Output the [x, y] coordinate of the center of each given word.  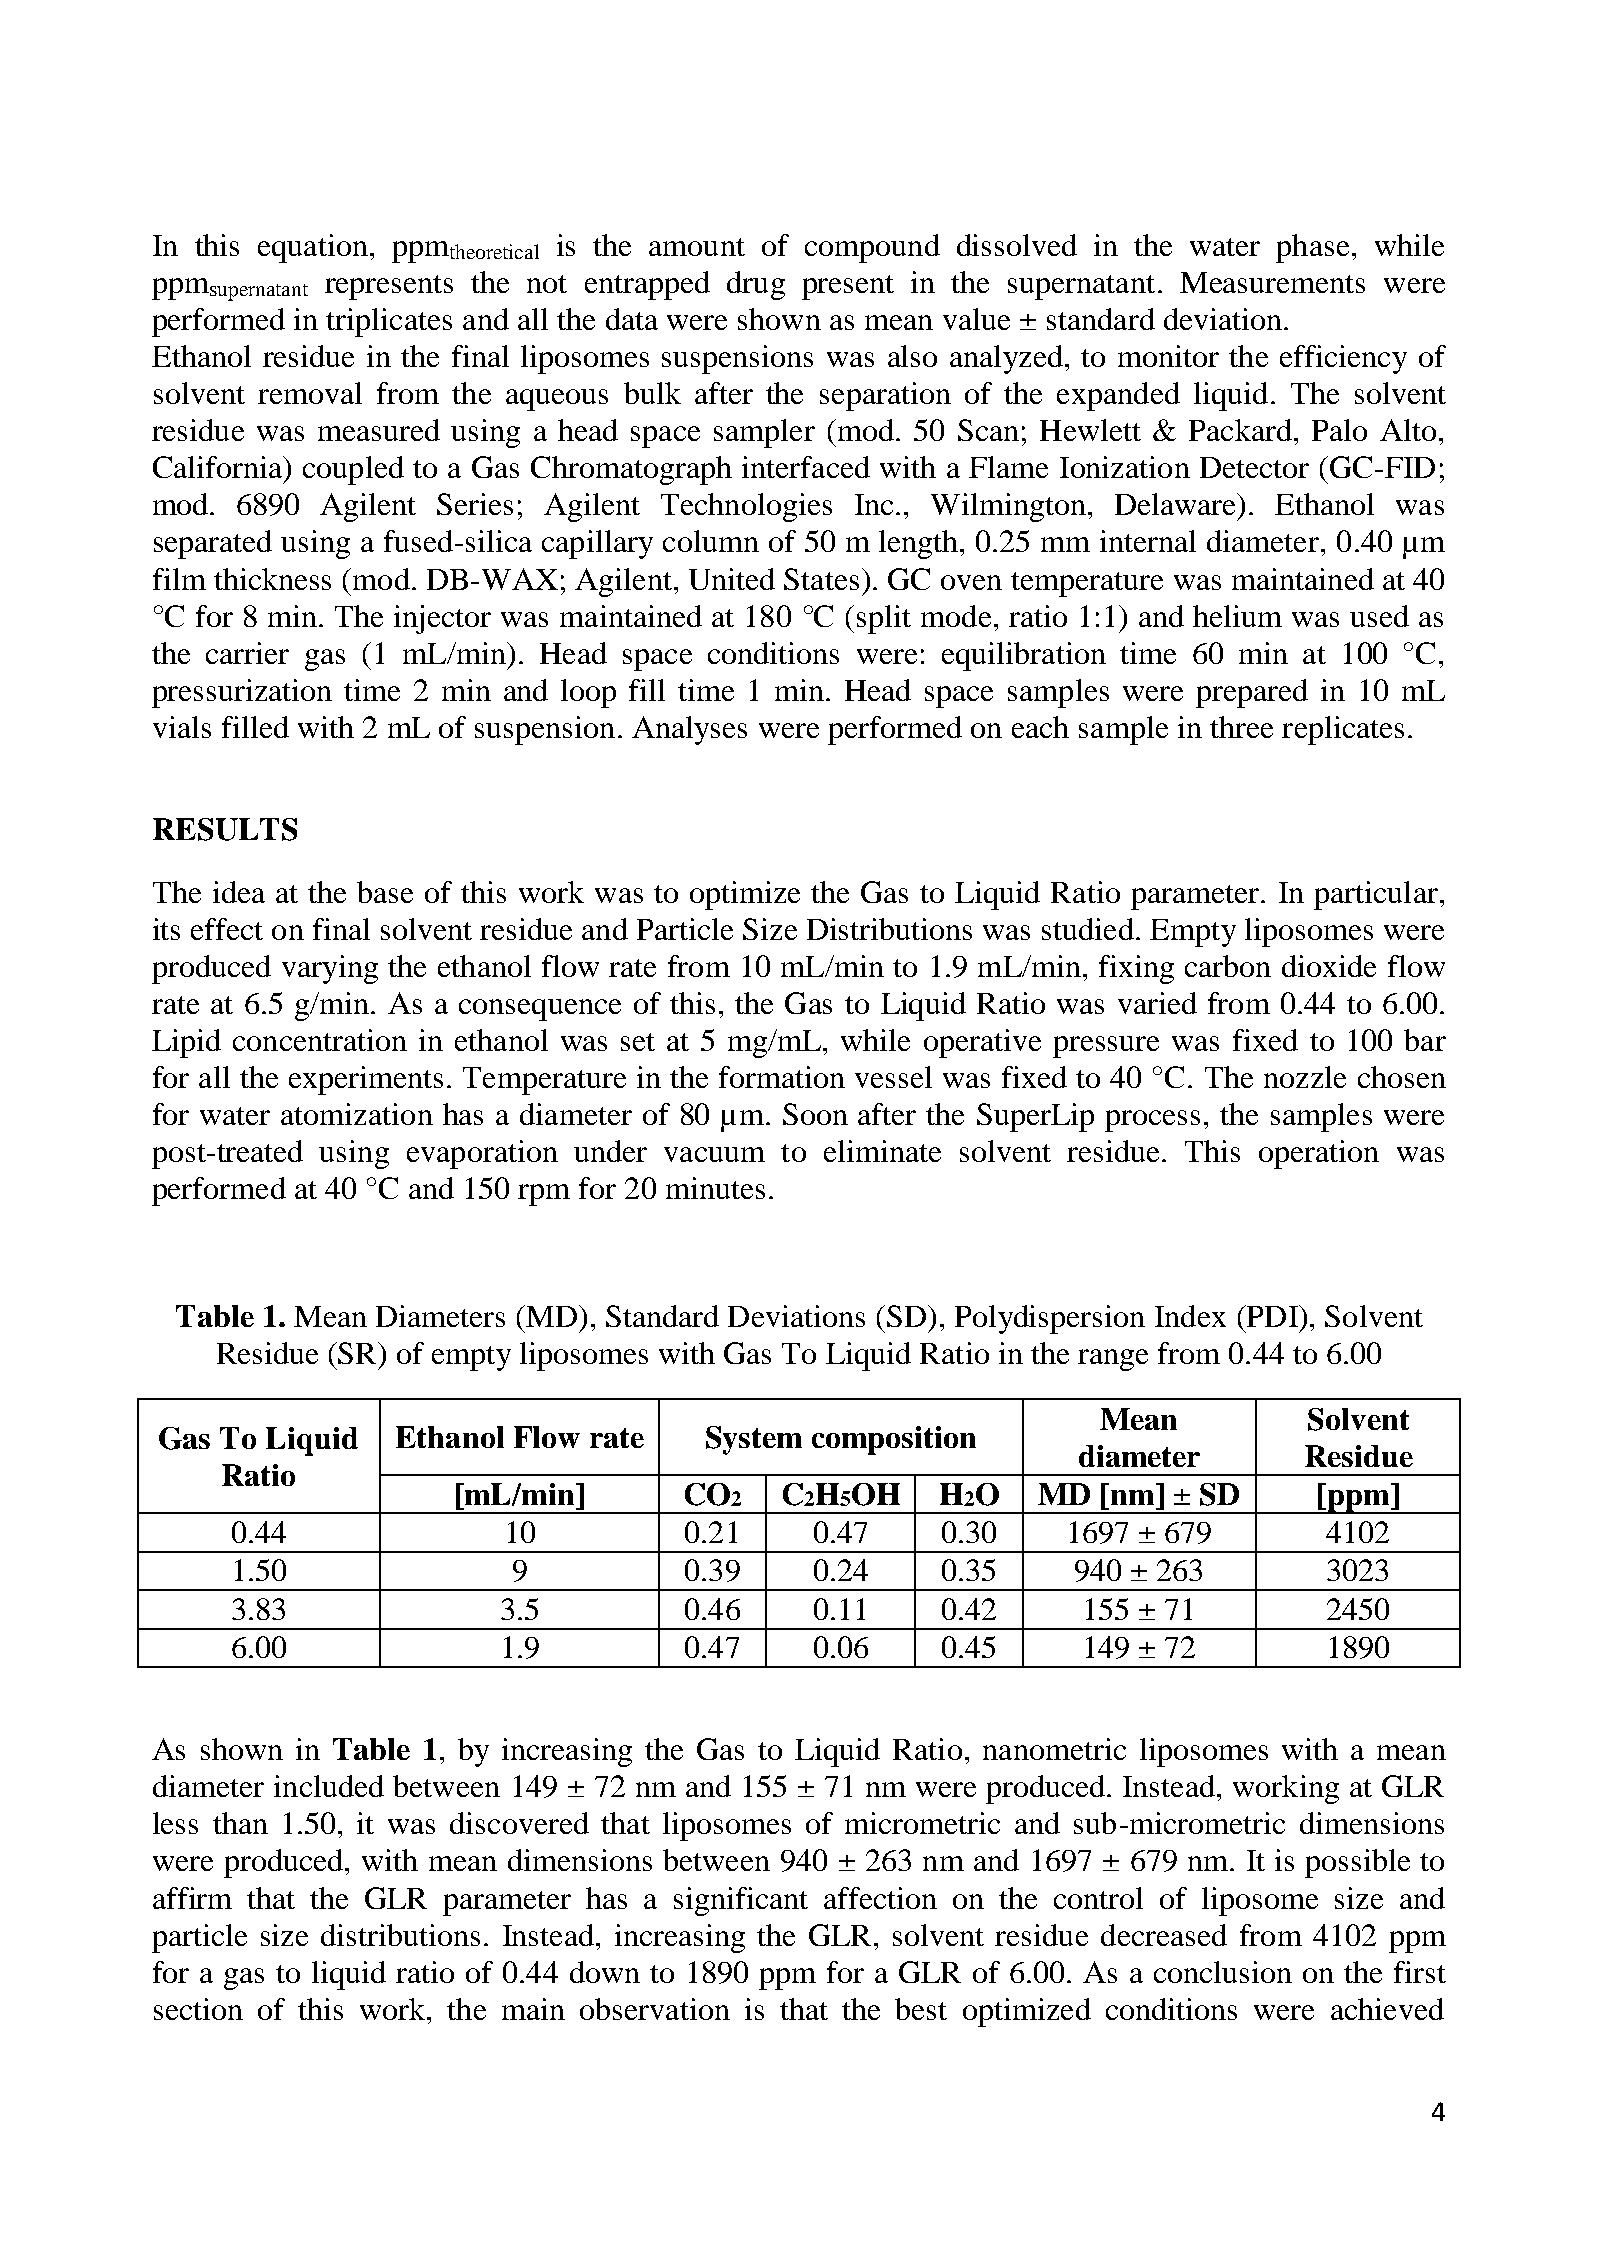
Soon [815, 1114]
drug [756, 285]
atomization [357, 1114]
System [754, 1440]
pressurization [242, 693]
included [329, 1786]
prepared [1252, 693]
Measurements [1272, 282]
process [1152, 1121]
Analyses [689, 730]
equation [313, 248]
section [198, 2009]
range [1113, 1360]
